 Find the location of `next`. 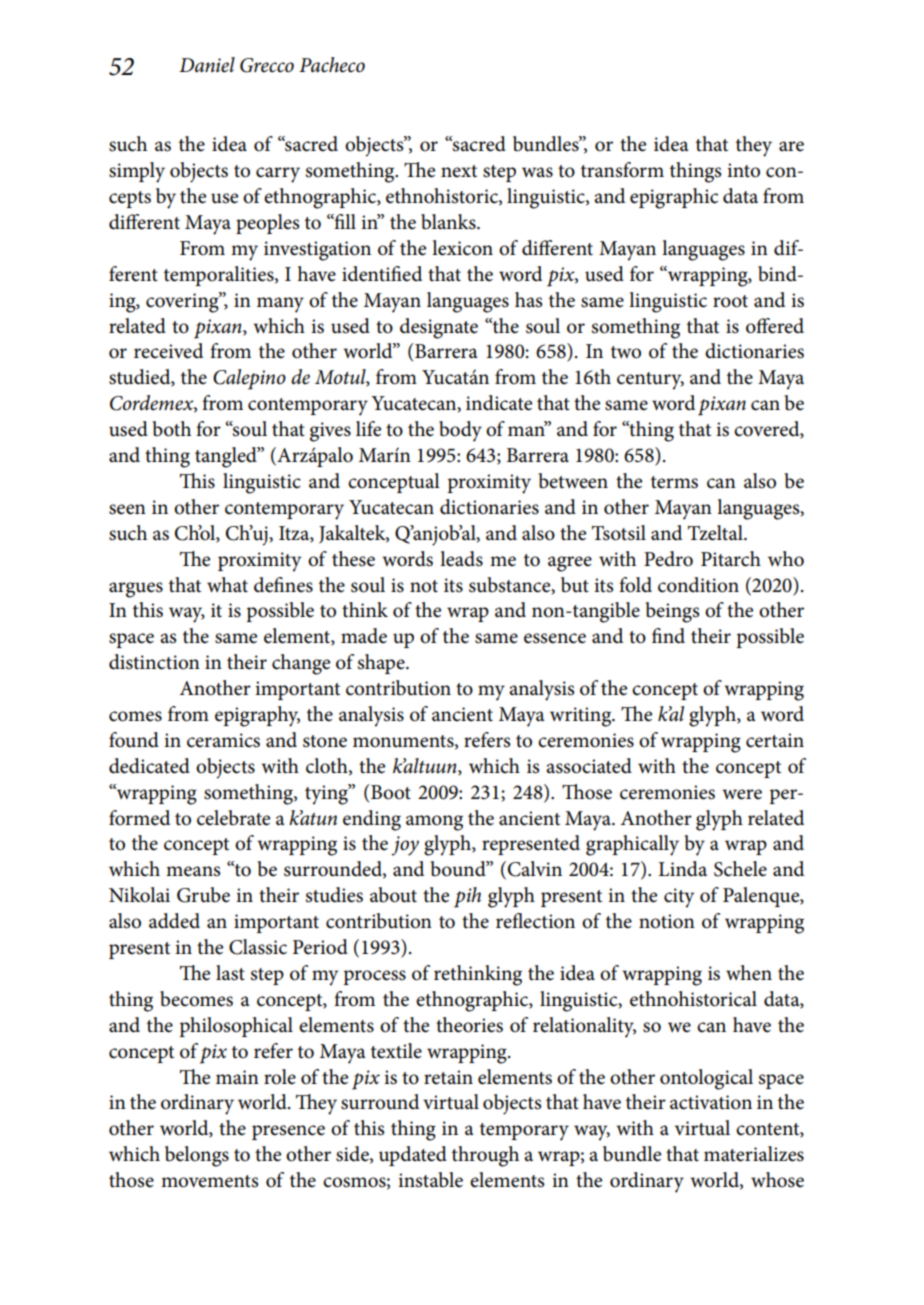

next is located at coordinates (459, 171).
